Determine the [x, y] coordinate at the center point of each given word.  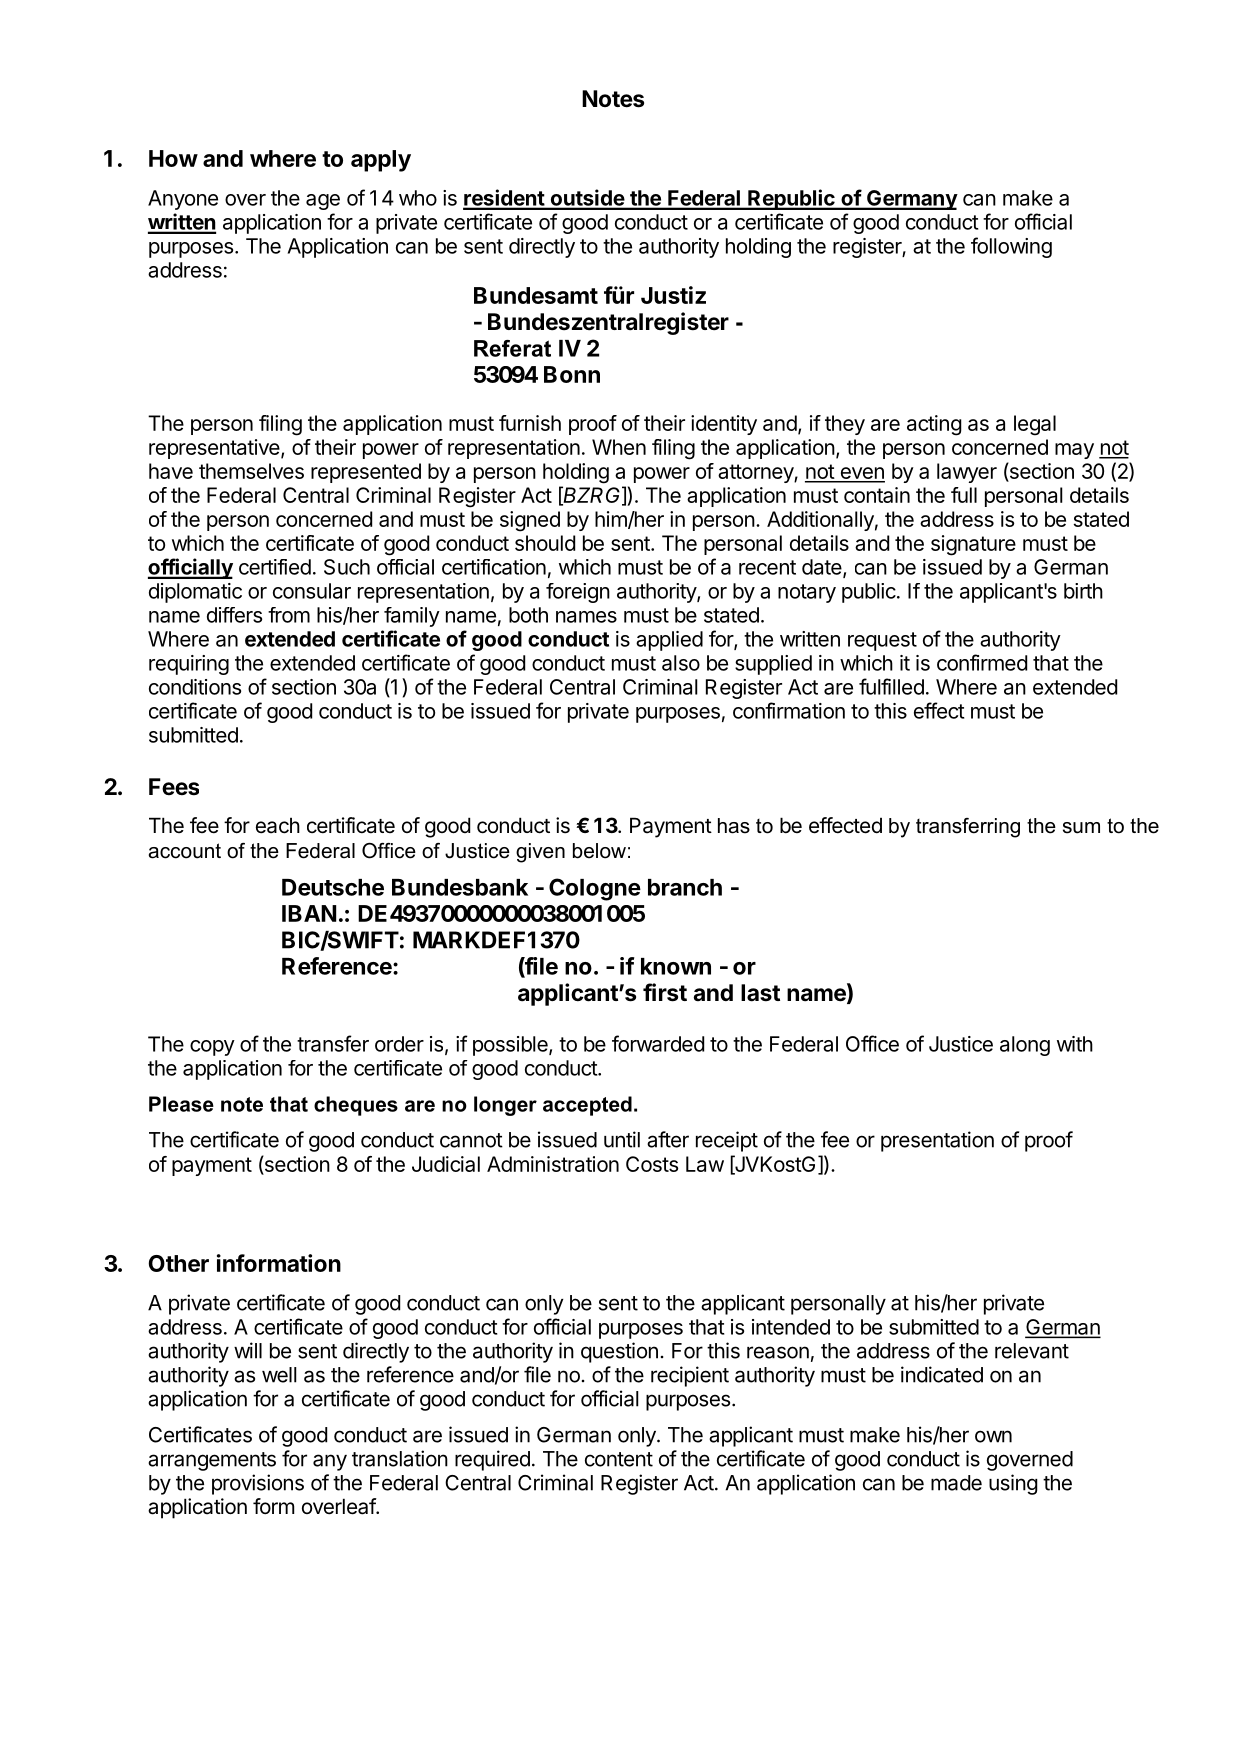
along [1025, 1046]
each [278, 825]
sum [1081, 828]
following [1011, 247]
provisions [258, 1484]
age [323, 202]
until [622, 1139]
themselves [251, 471]
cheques [356, 1106]
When [619, 447]
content [619, 1459]
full [964, 495]
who [418, 198]
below [599, 851]
